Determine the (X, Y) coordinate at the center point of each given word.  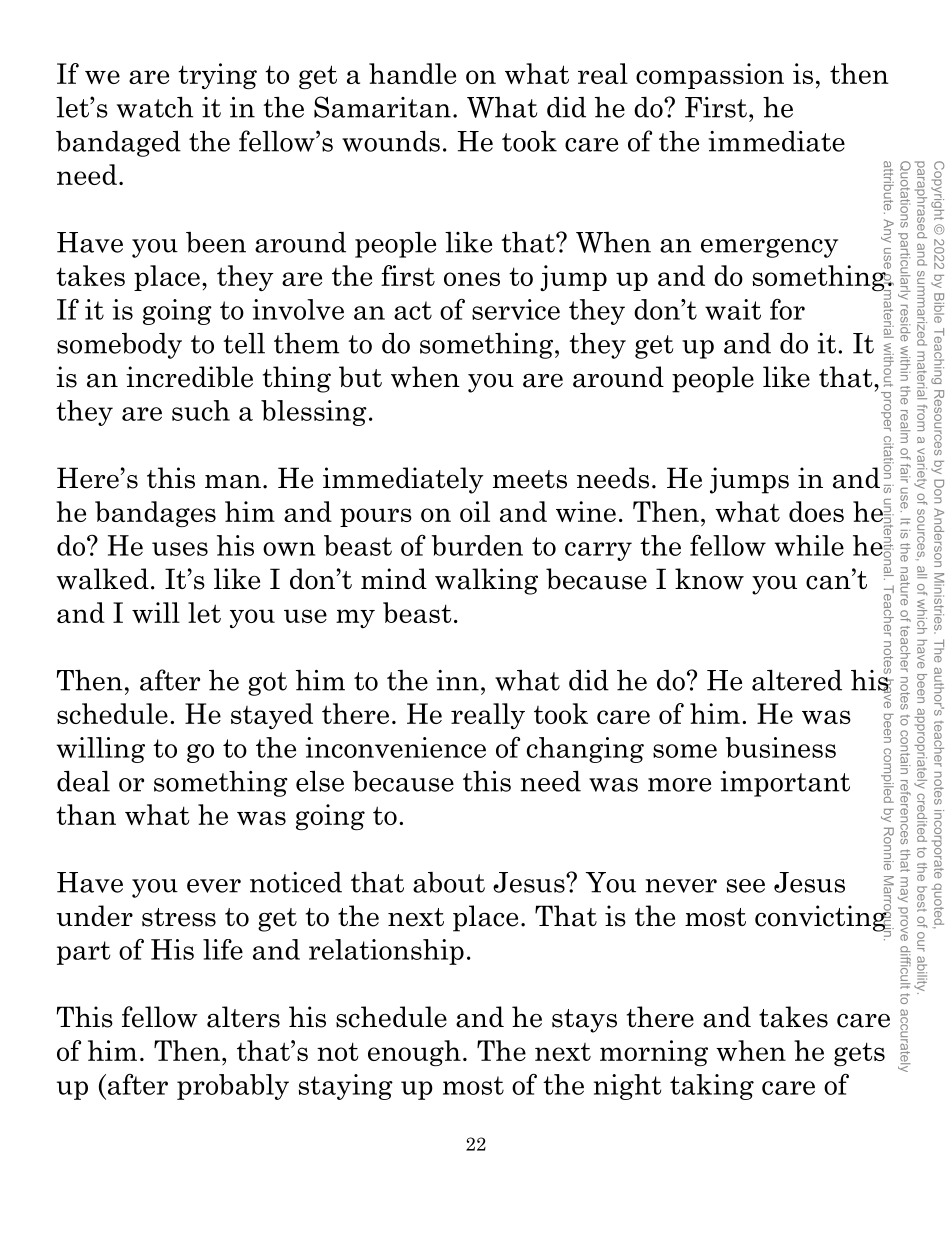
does (816, 511)
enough (414, 1053)
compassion (710, 76)
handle (412, 73)
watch (155, 107)
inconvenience (395, 747)
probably (233, 1087)
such (201, 410)
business (780, 747)
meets (530, 479)
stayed (272, 716)
